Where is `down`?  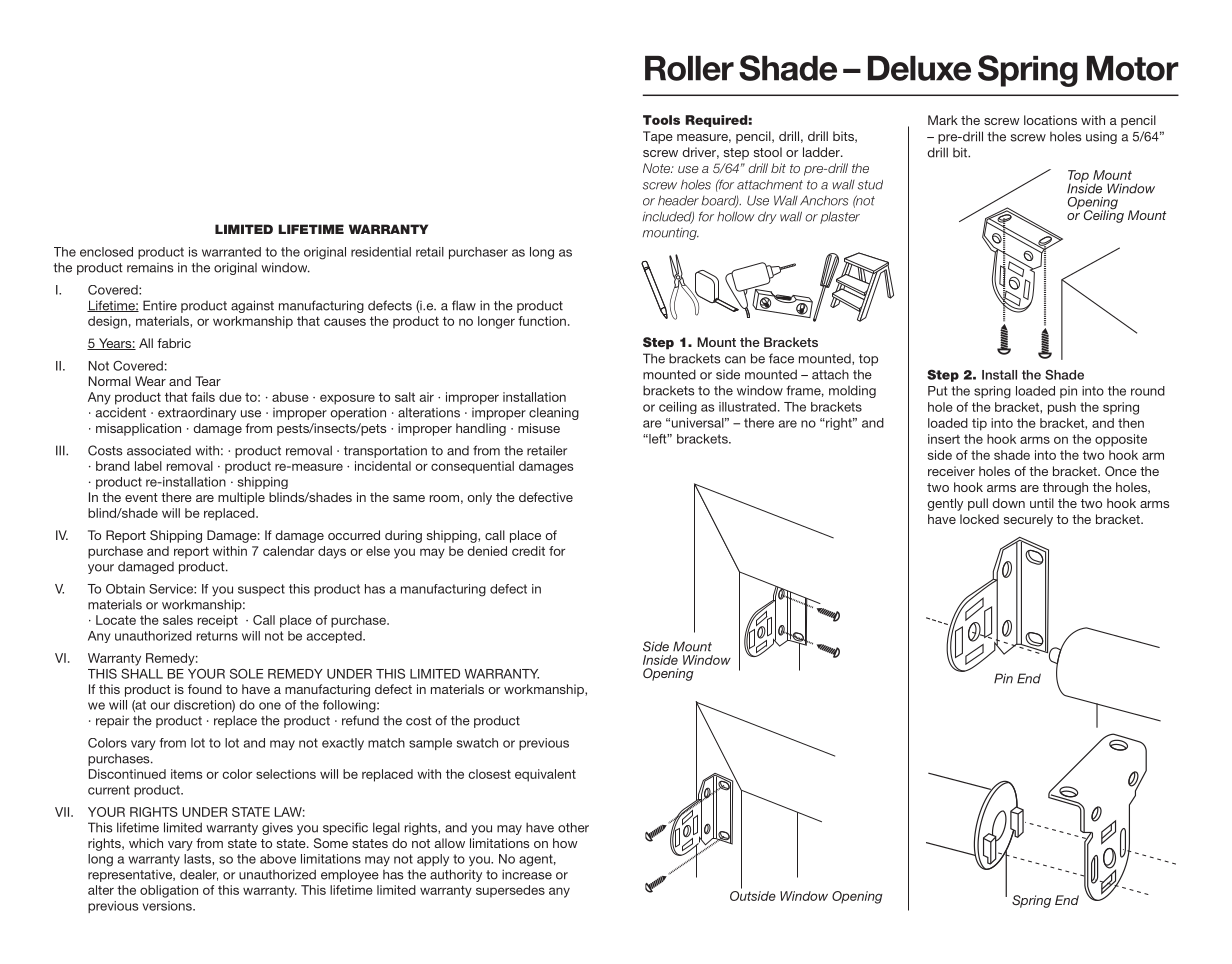 down is located at coordinates (1008, 503).
